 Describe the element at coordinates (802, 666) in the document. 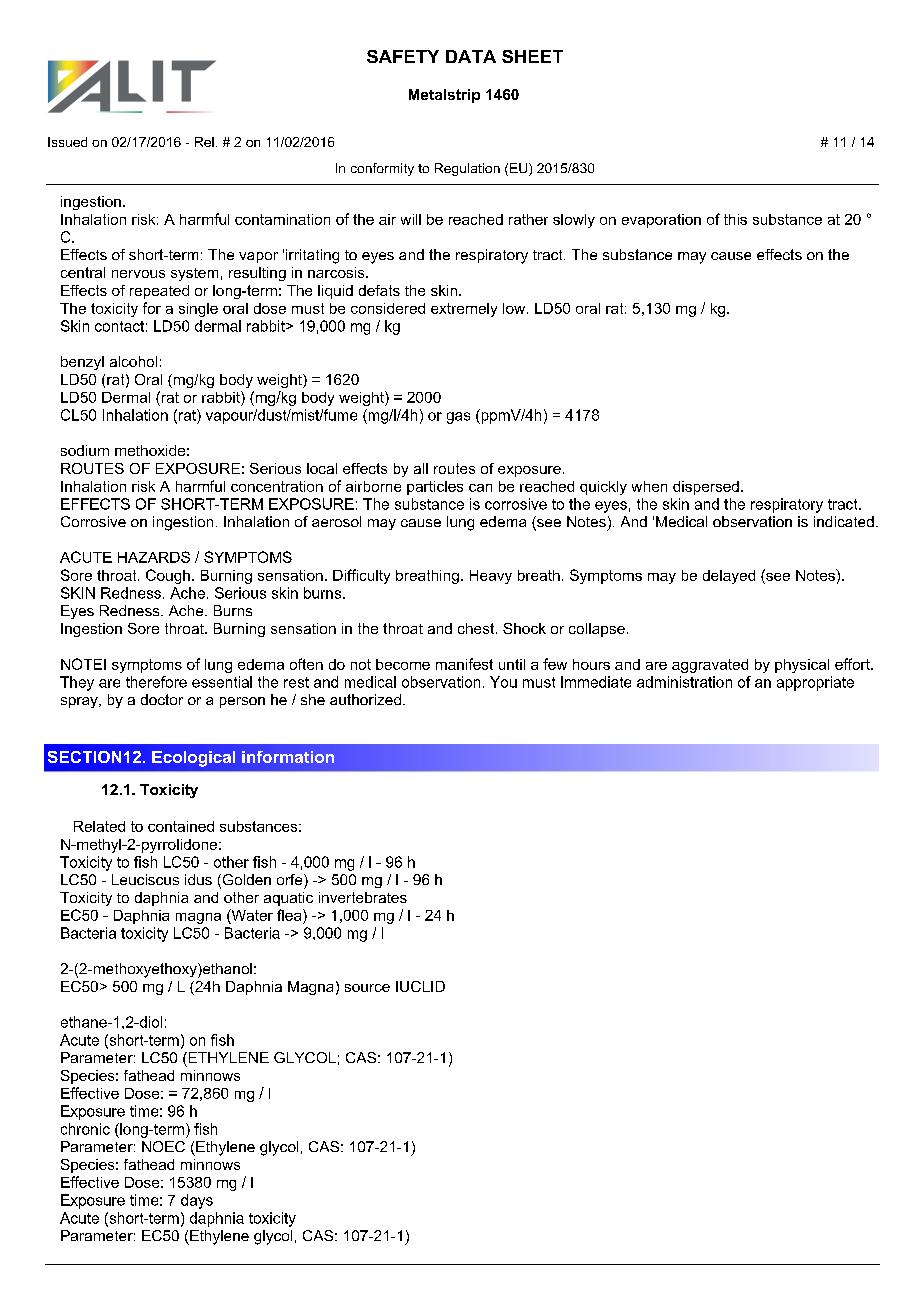

I see `physical` at that location.
